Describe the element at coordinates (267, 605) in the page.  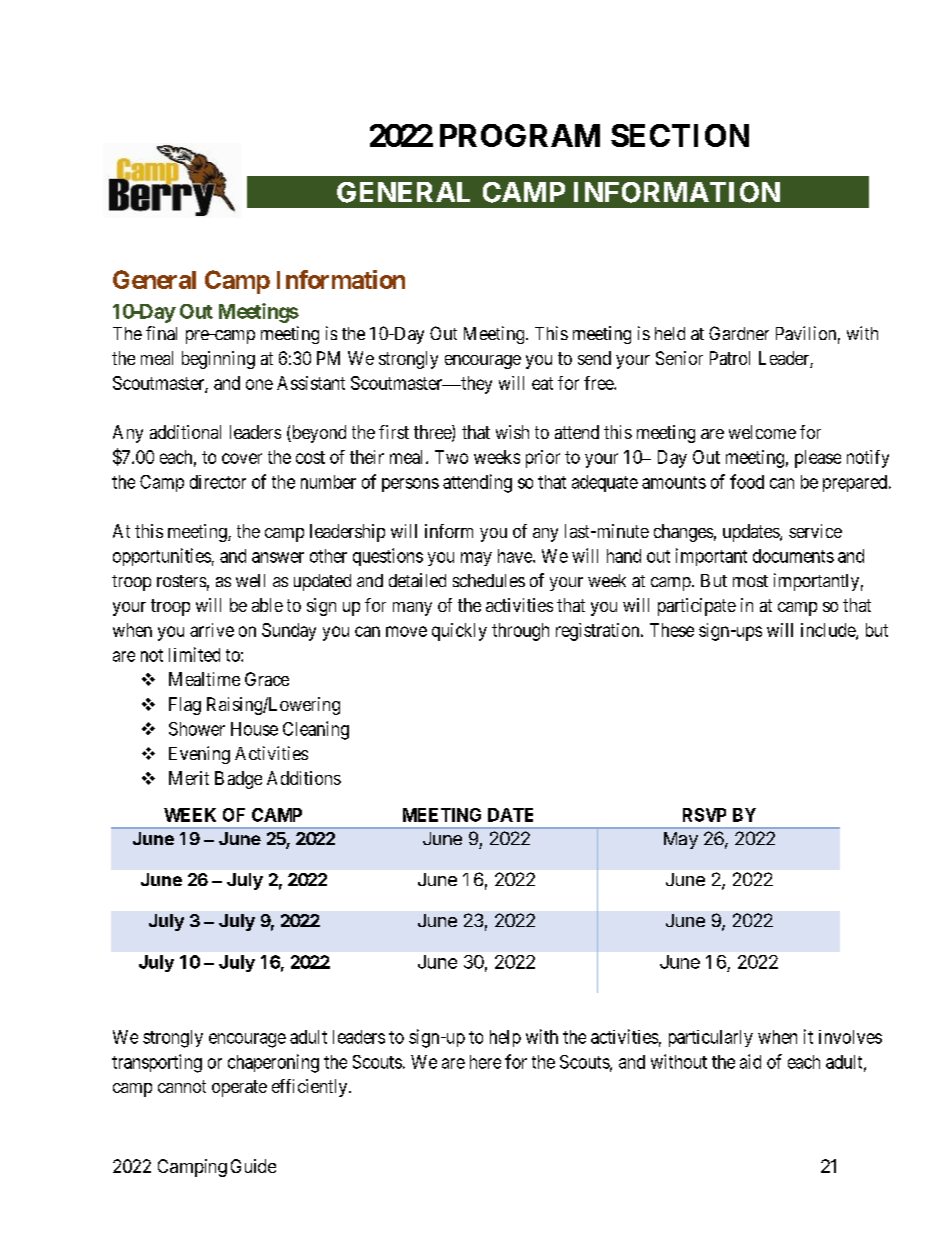
I see `able` at that location.
